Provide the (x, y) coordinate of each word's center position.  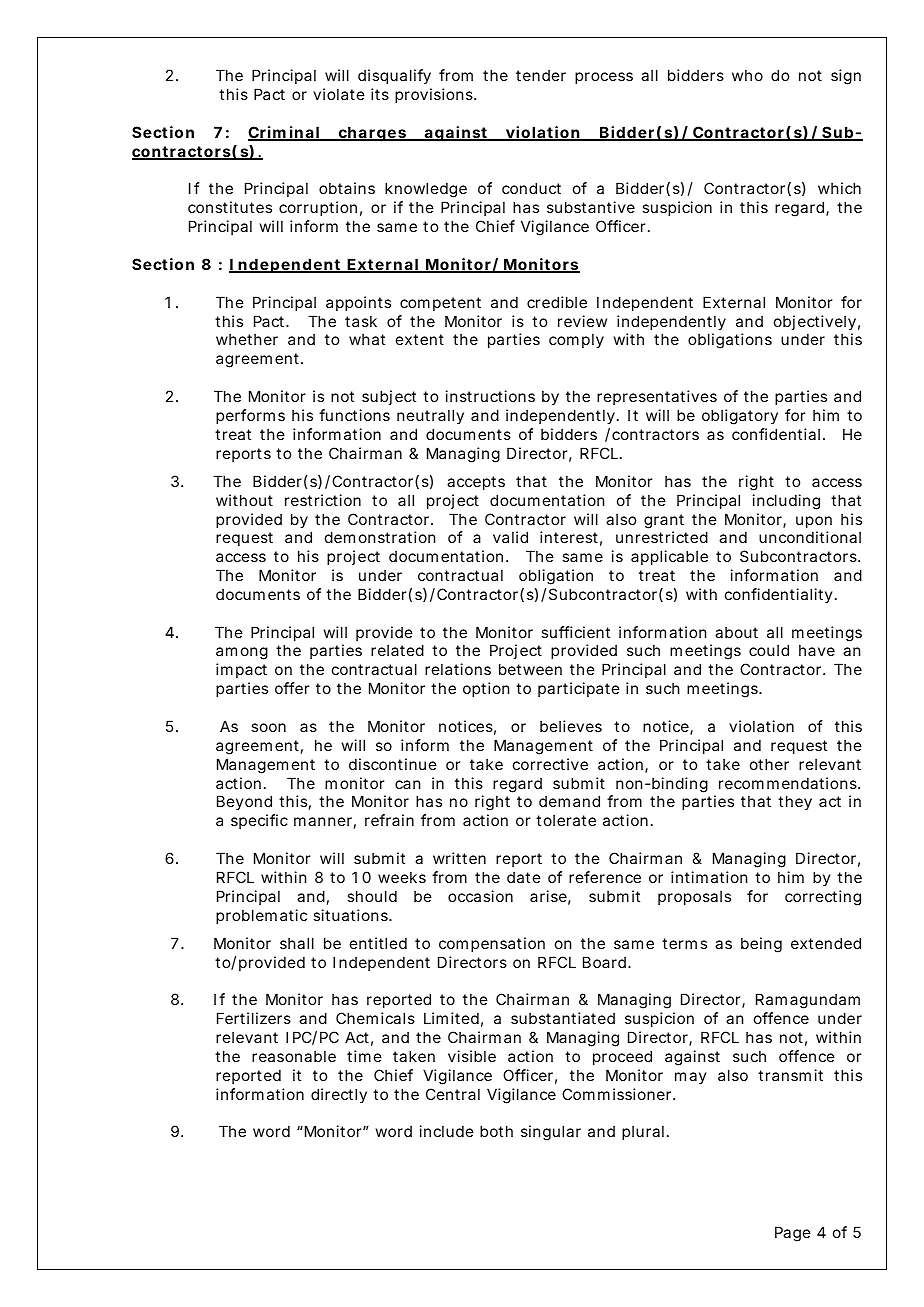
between (530, 669)
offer (292, 688)
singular (551, 1133)
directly (339, 1095)
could (769, 650)
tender (541, 75)
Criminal (284, 133)
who (747, 75)
